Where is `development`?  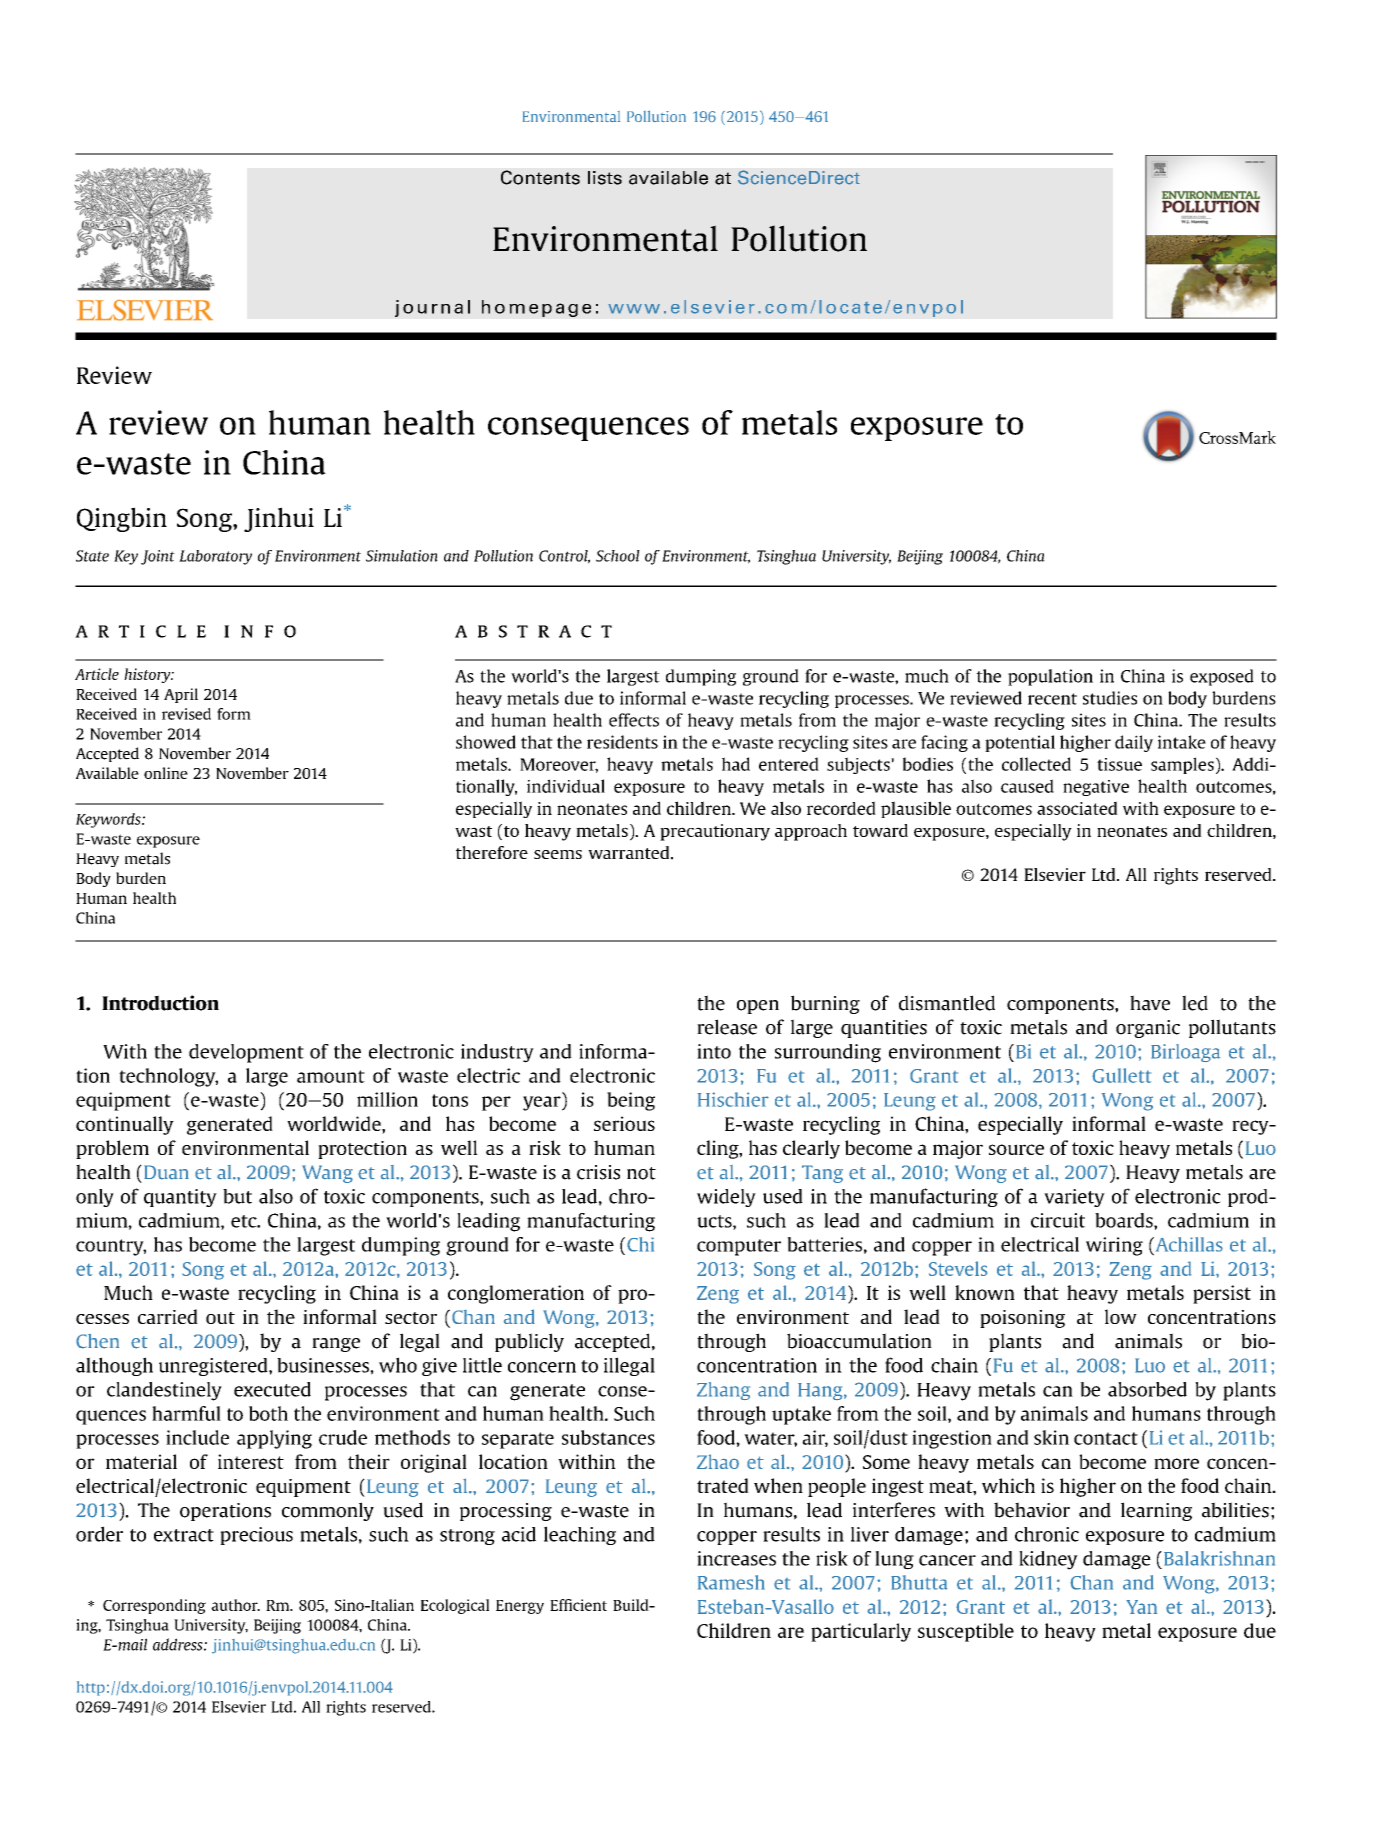
development is located at coordinates (246, 1053).
